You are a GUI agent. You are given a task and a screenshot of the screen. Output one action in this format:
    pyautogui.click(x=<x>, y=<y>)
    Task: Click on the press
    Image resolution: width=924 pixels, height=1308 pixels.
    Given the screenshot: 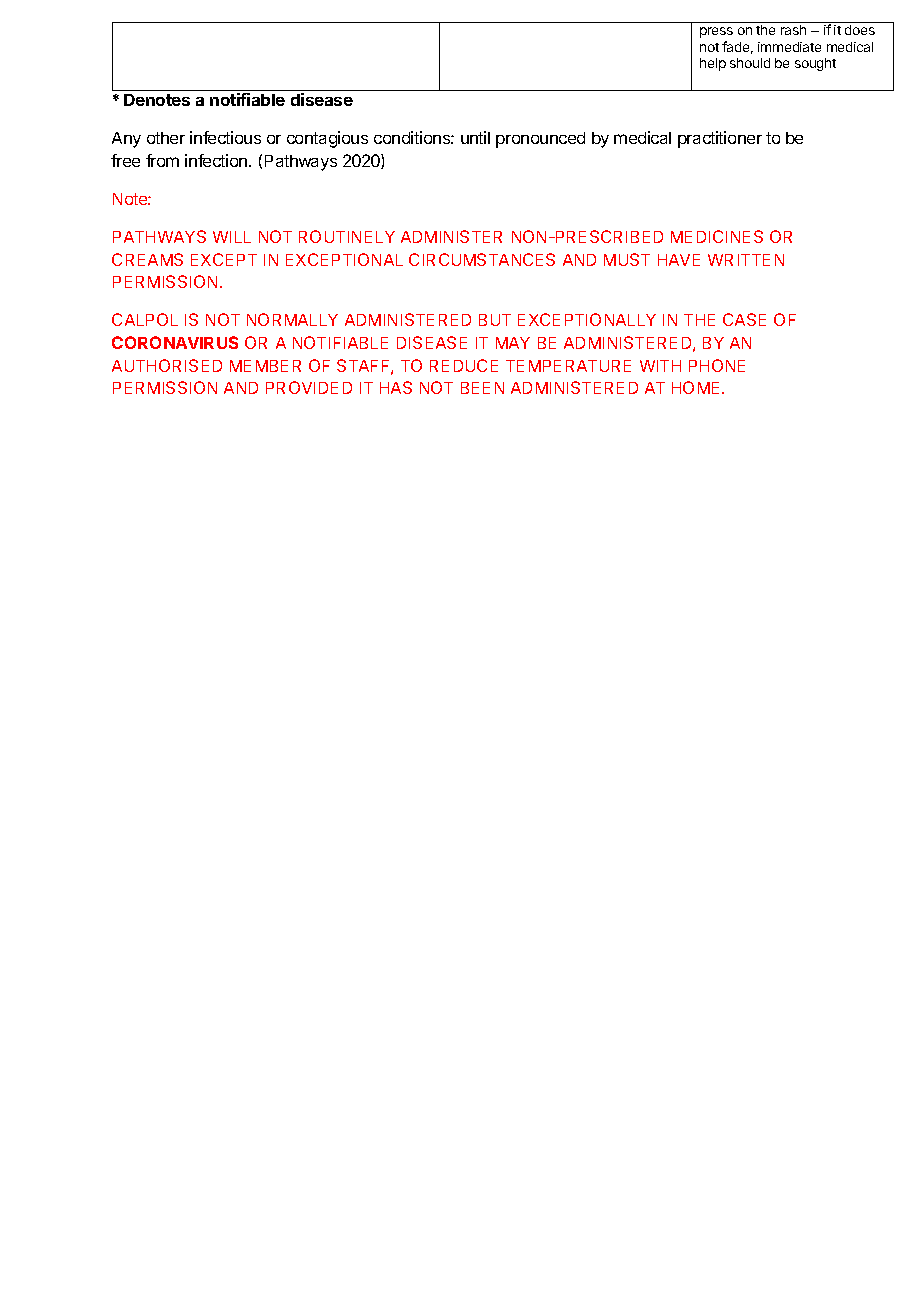 What is the action you would take?
    pyautogui.click(x=716, y=32)
